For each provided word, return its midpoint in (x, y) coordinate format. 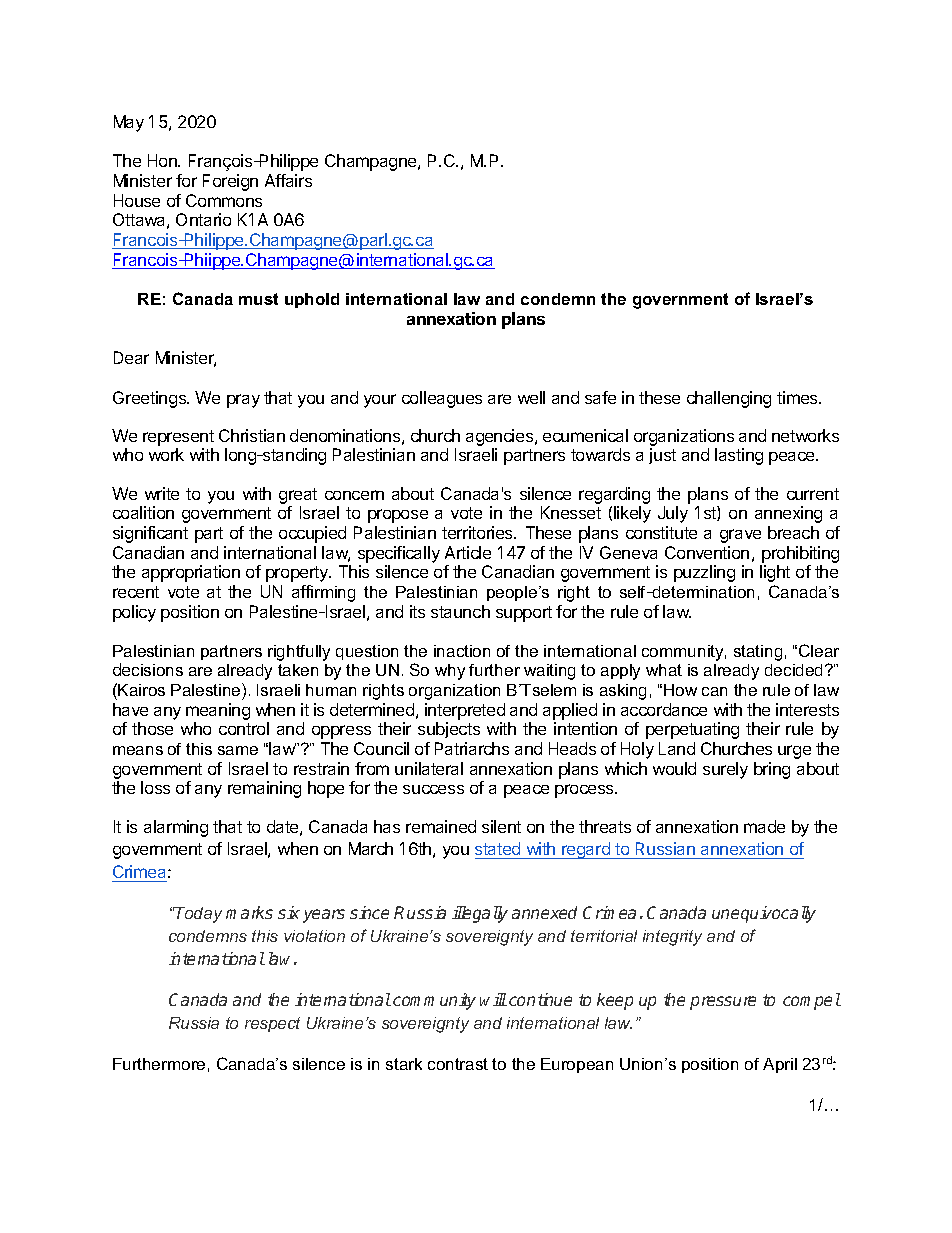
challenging (729, 399)
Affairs (288, 180)
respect (272, 1024)
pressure (723, 1003)
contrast (458, 1064)
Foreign (230, 182)
